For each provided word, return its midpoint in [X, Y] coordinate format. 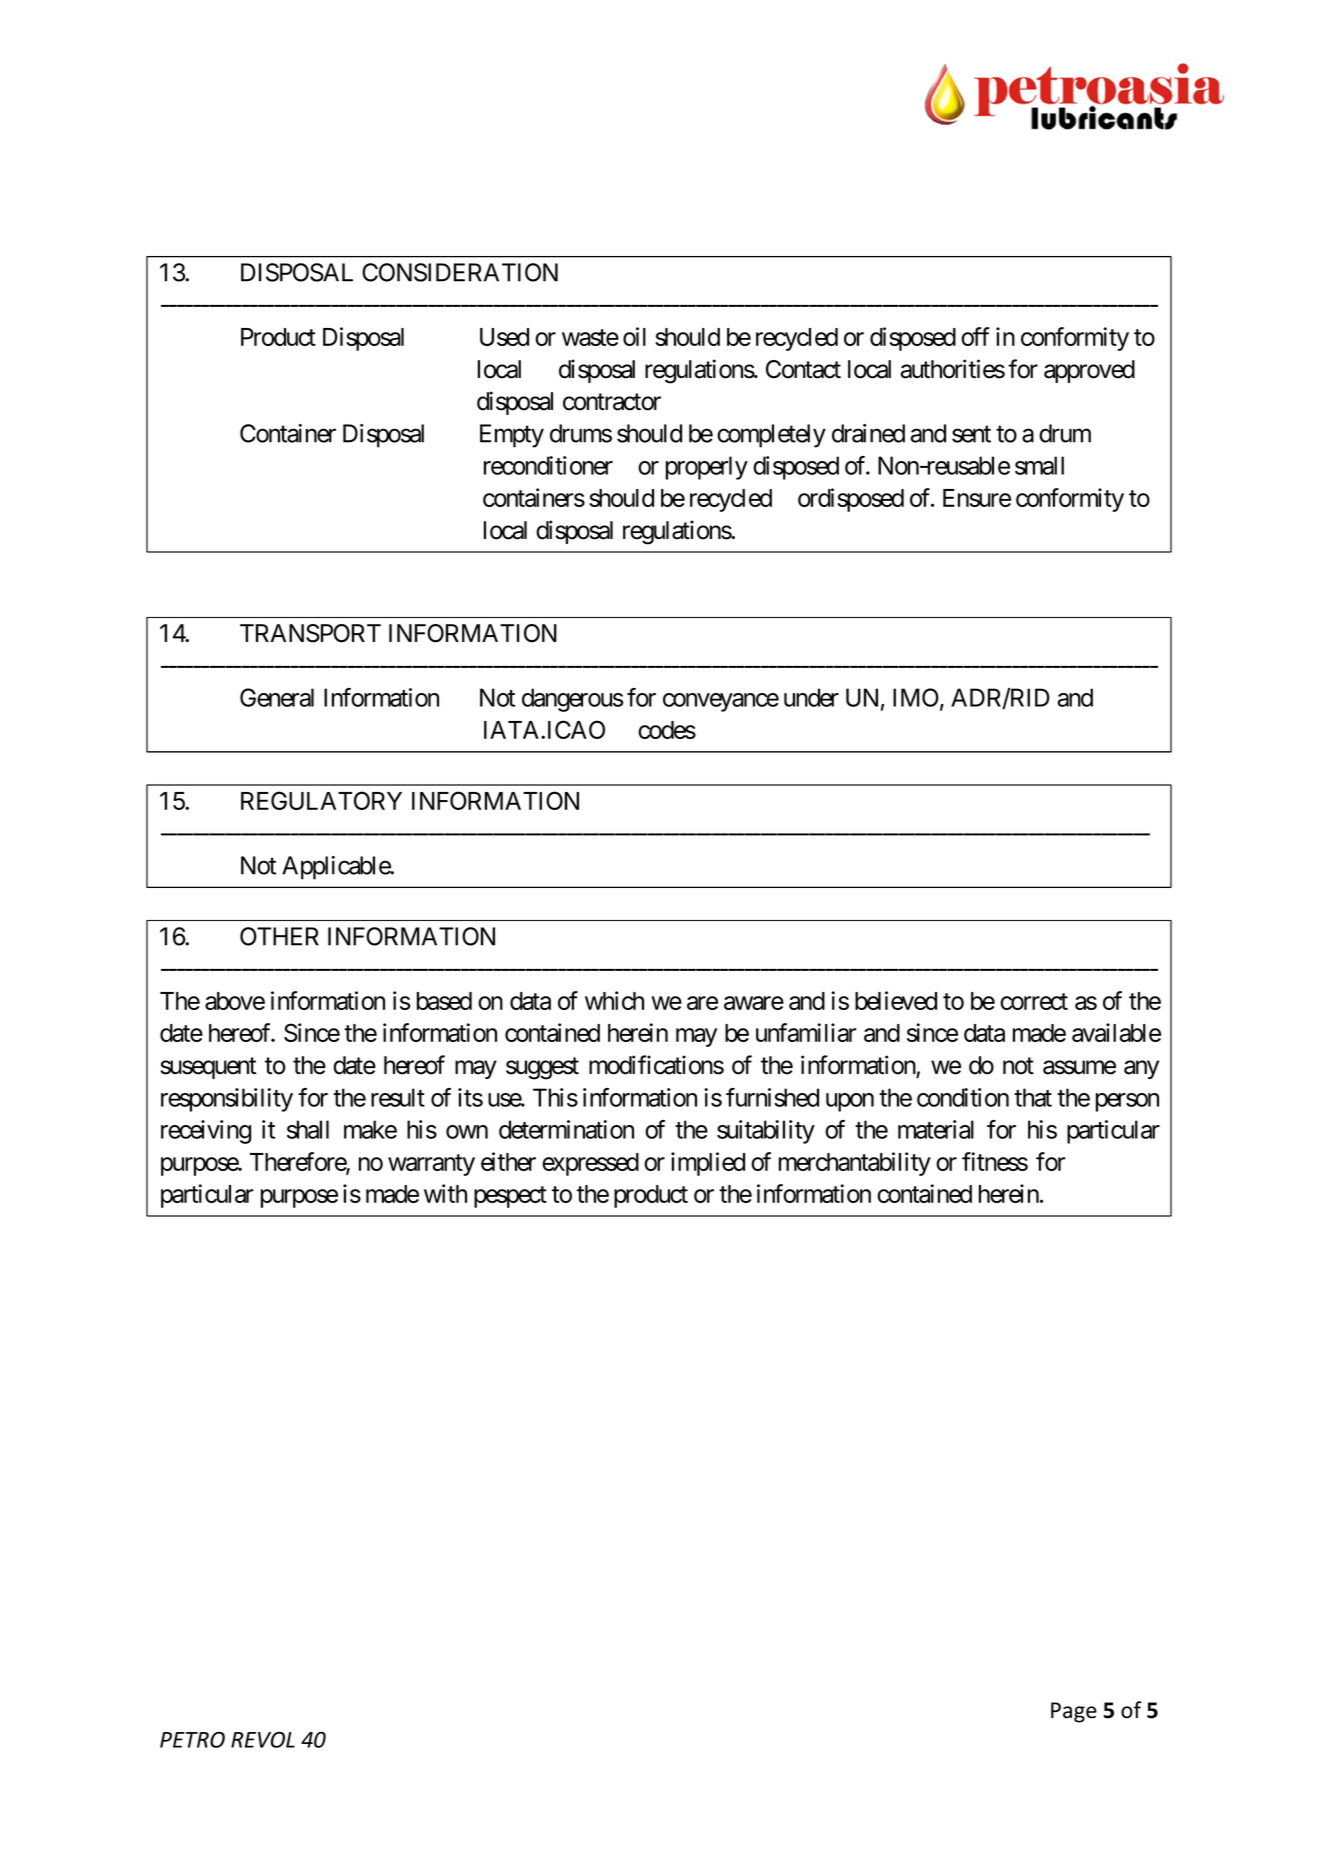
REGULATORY [321, 800]
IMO [916, 697]
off [975, 336]
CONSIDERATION [460, 272]
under [811, 697]
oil [634, 336]
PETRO [192, 1740]
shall [308, 1129]
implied [708, 1164]
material [936, 1129]
